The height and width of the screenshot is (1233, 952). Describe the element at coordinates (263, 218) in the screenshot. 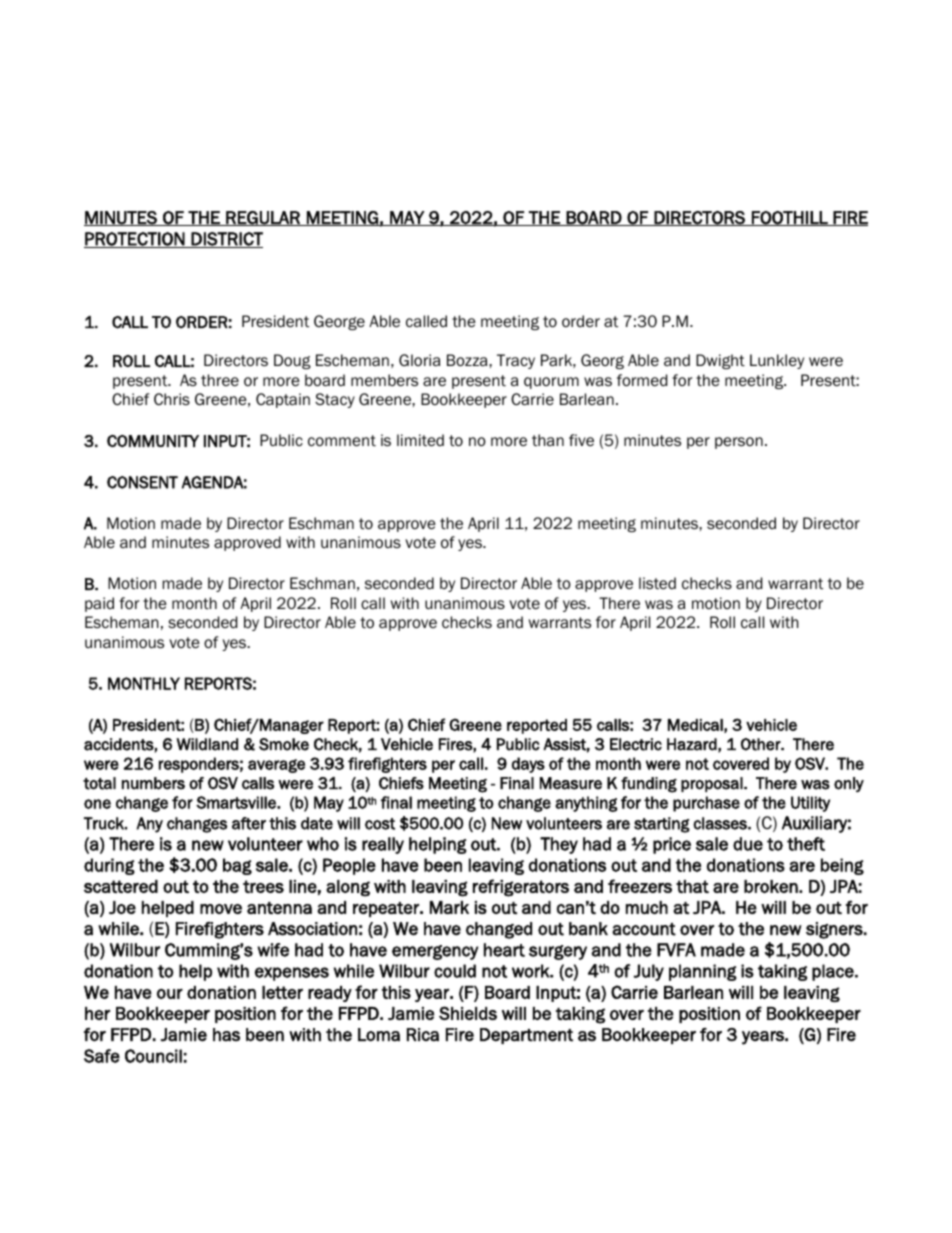

I see `REGULAR` at that location.
